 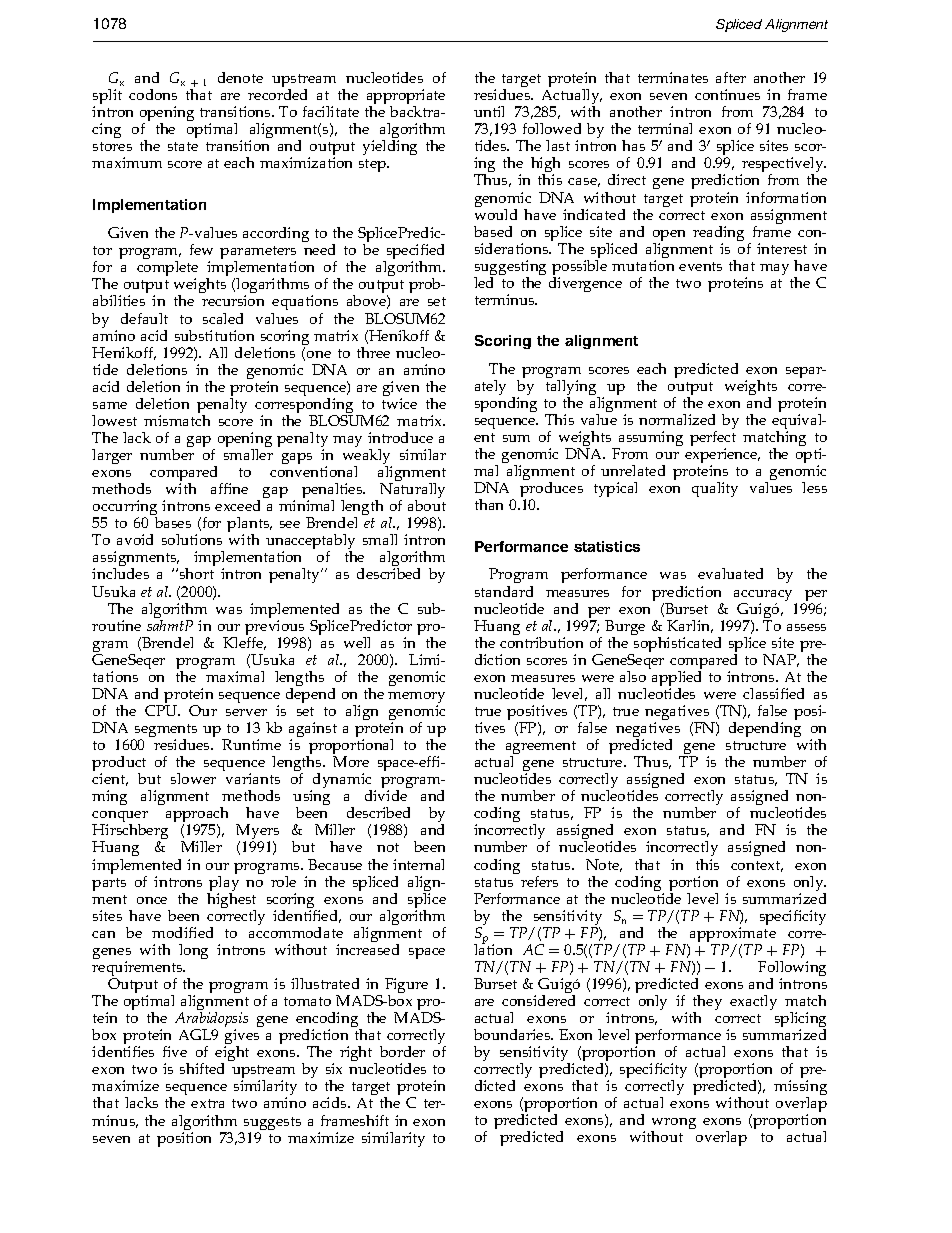 I want to click on codons, so click(x=153, y=94).
